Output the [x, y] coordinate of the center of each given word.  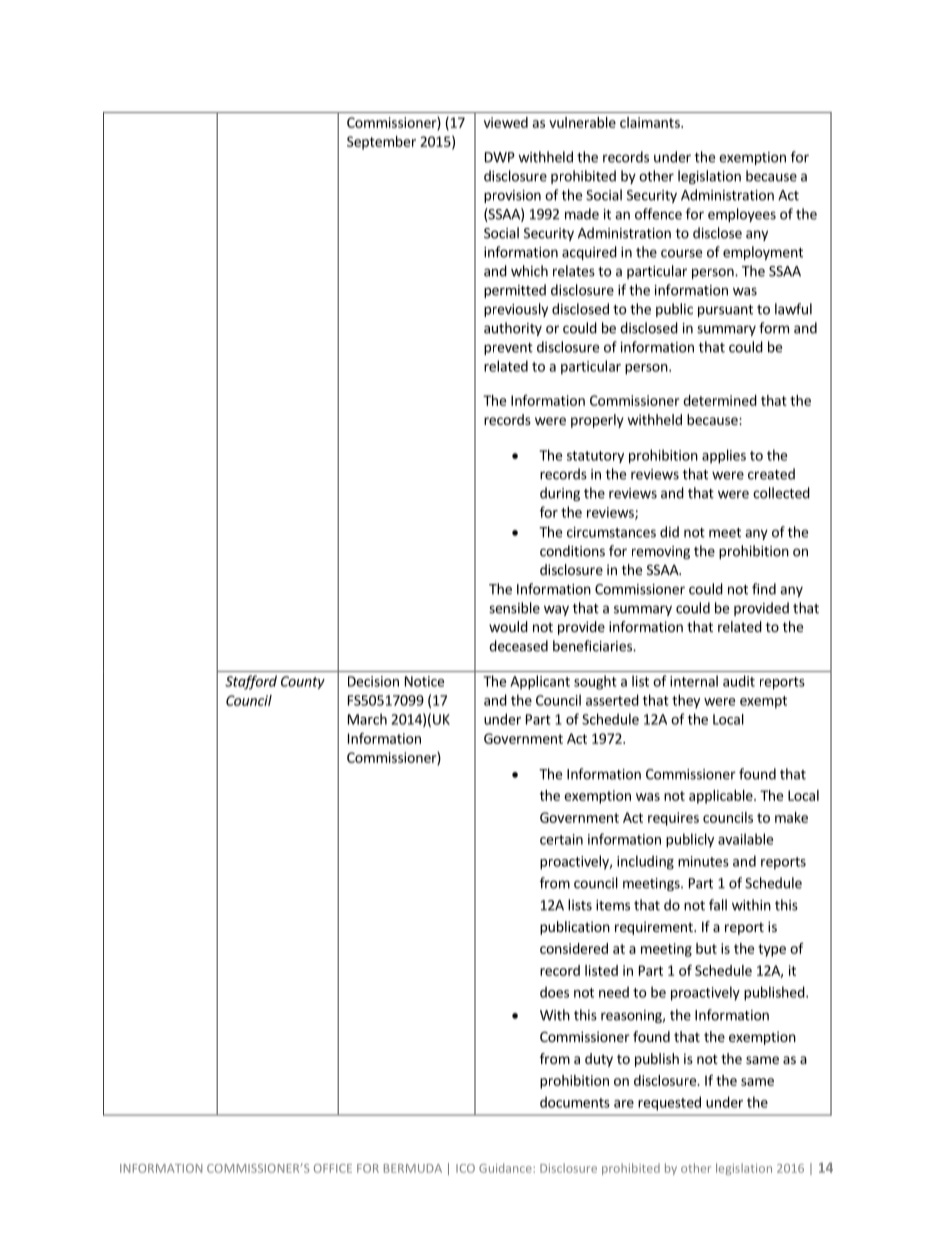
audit [739, 681]
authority [513, 329]
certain [561, 839]
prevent [508, 349]
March [367, 719]
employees [742, 215]
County [303, 682]
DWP [500, 157]
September [381, 143]
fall [718, 905]
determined [720, 400]
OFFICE [333, 1168]
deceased [518, 646]
